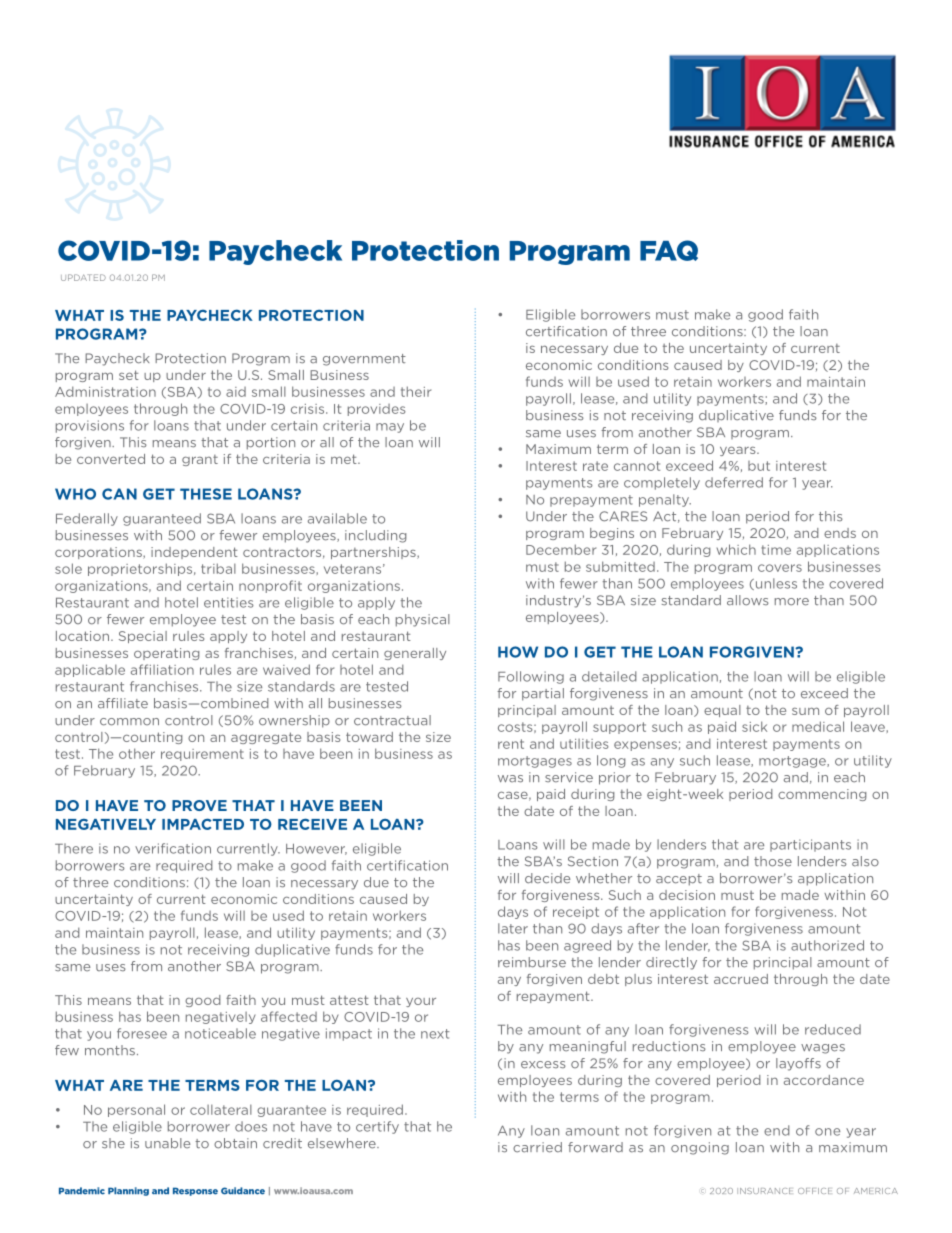 The width and height of the screenshot is (952, 1233). I want to click on FAQ, so click(669, 250).
